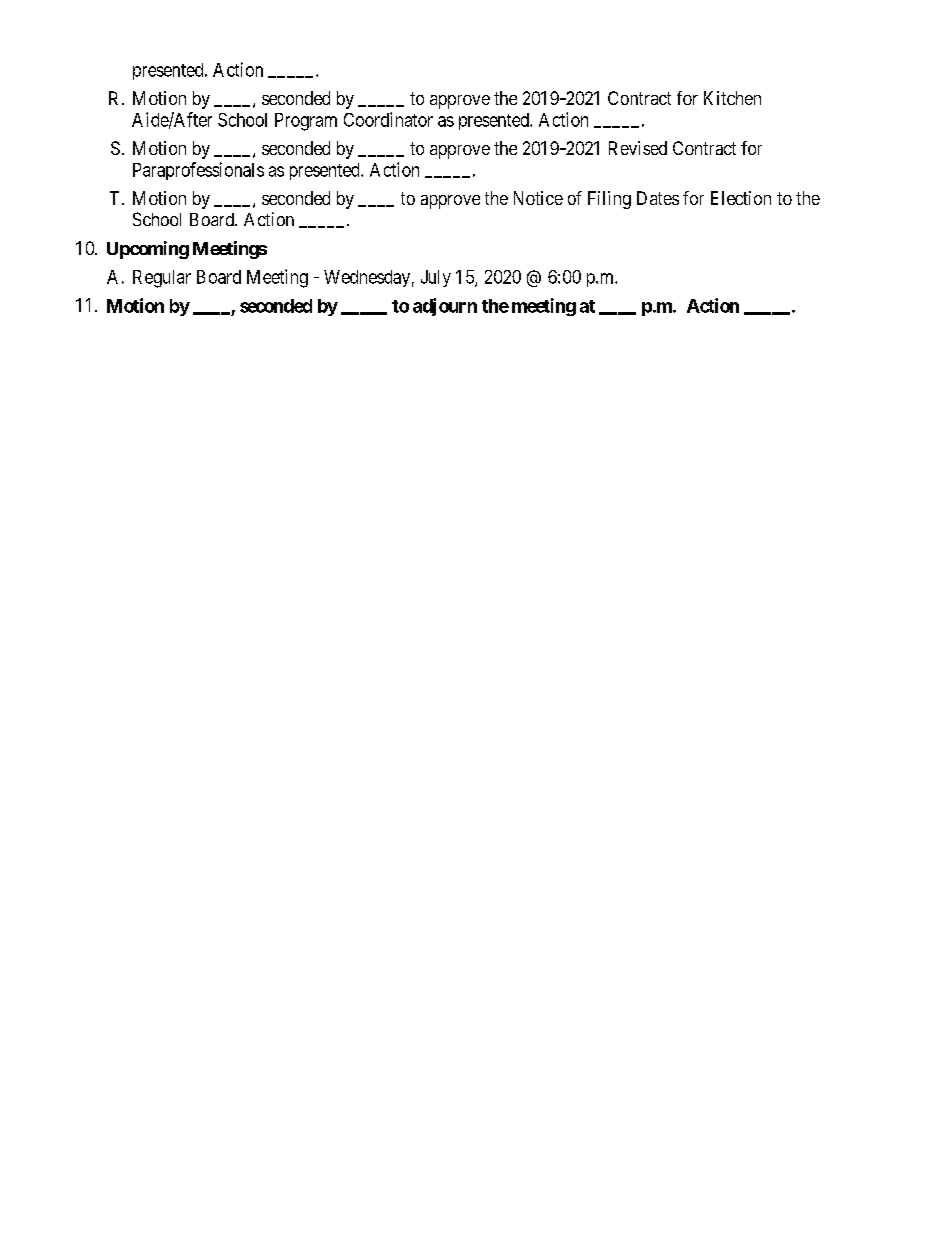  Describe the element at coordinates (732, 98) in the document. I see `Kitchen` at that location.
